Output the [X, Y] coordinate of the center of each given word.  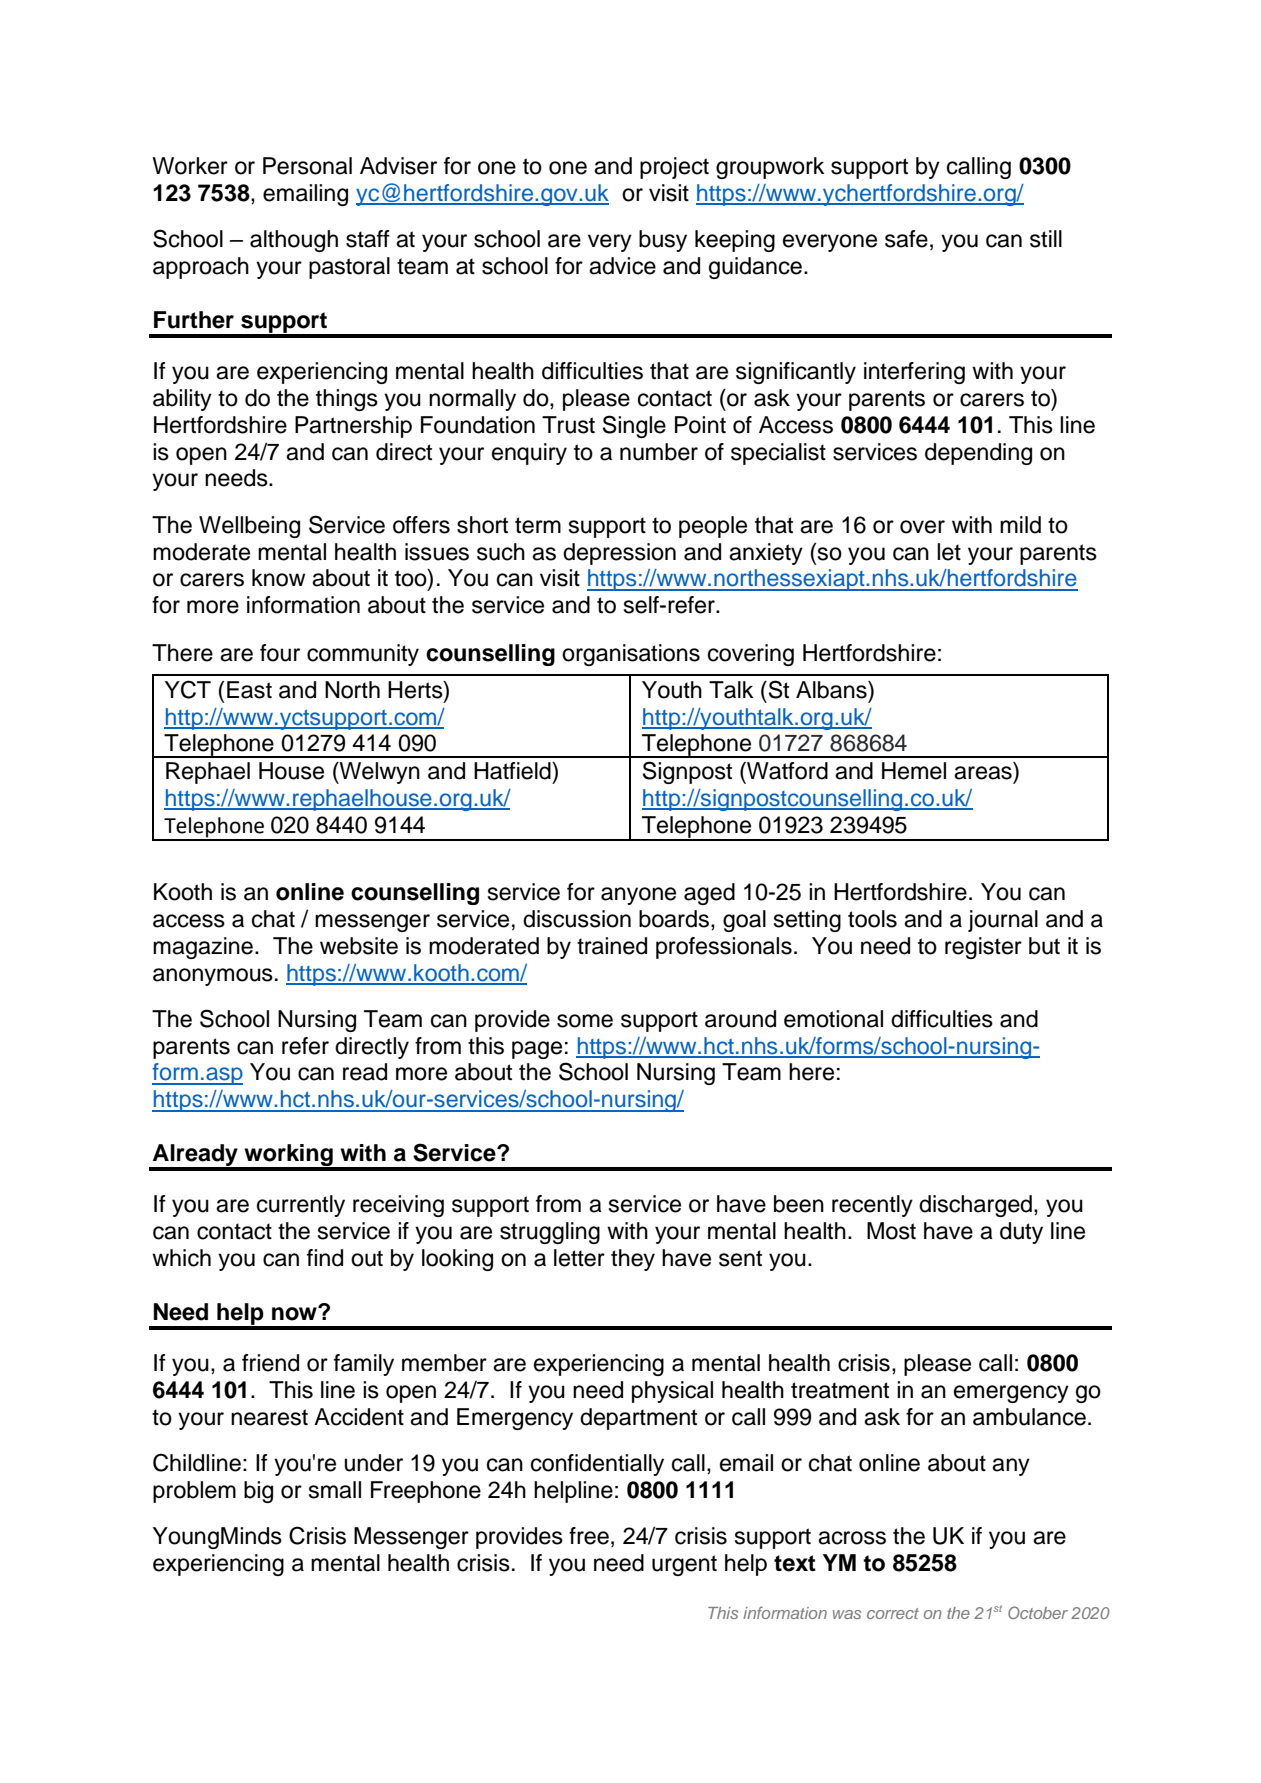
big [258, 1492]
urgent [684, 1565]
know [278, 578]
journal [1003, 921]
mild [1020, 525]
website [359, 946]
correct [893, 1613]
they [633, 1260]
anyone [638, 896]
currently [301, 1206]
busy [663, 241]
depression [619, 554]
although [294, 241]
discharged [975, 1206]
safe [906, 239]
